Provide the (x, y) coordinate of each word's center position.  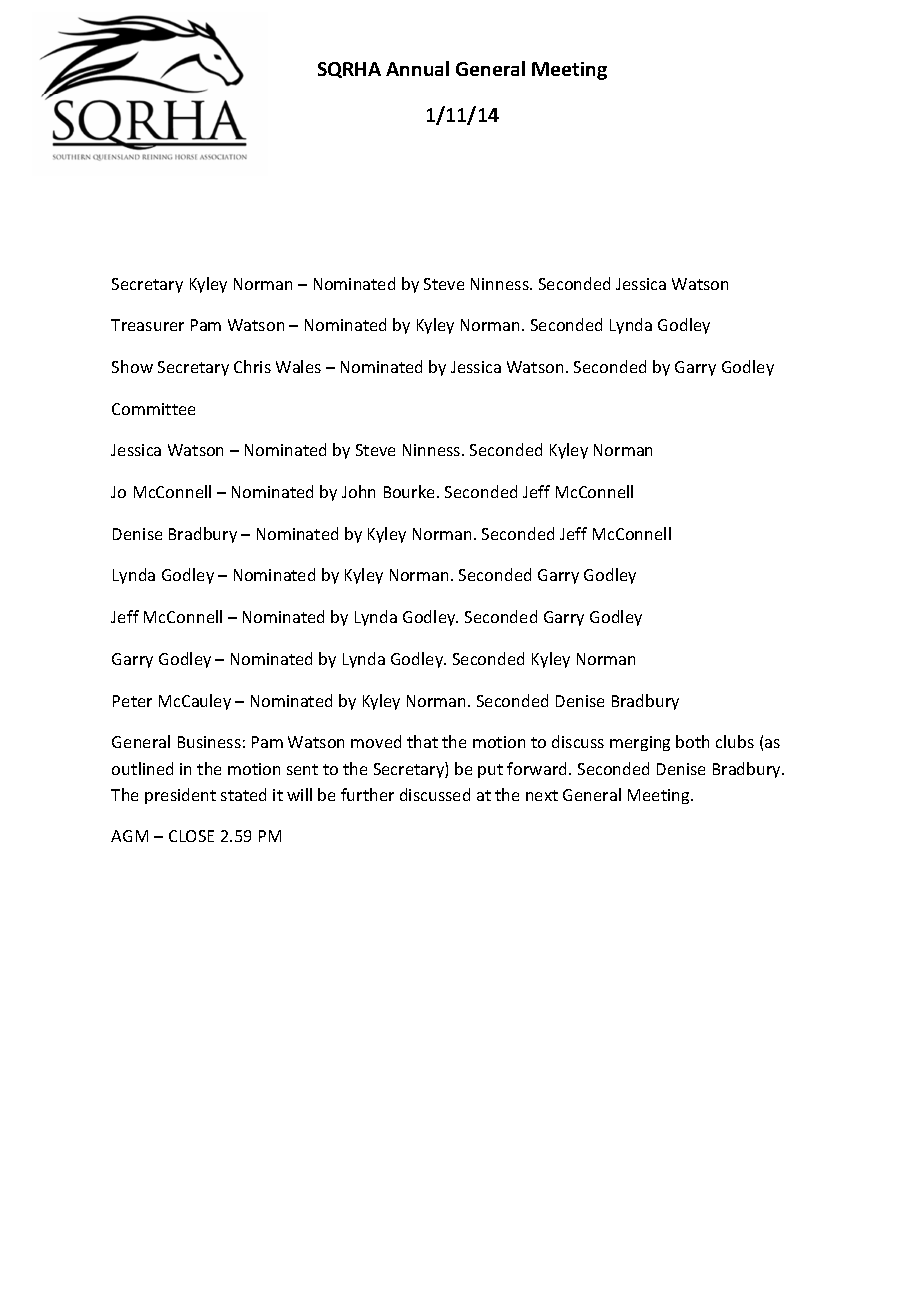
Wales (298, 366)
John (358, 491)
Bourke (411, 491)
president (180, 796)
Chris (252, 366)
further (367, 794)
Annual (417, 68)
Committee (153, 409)
